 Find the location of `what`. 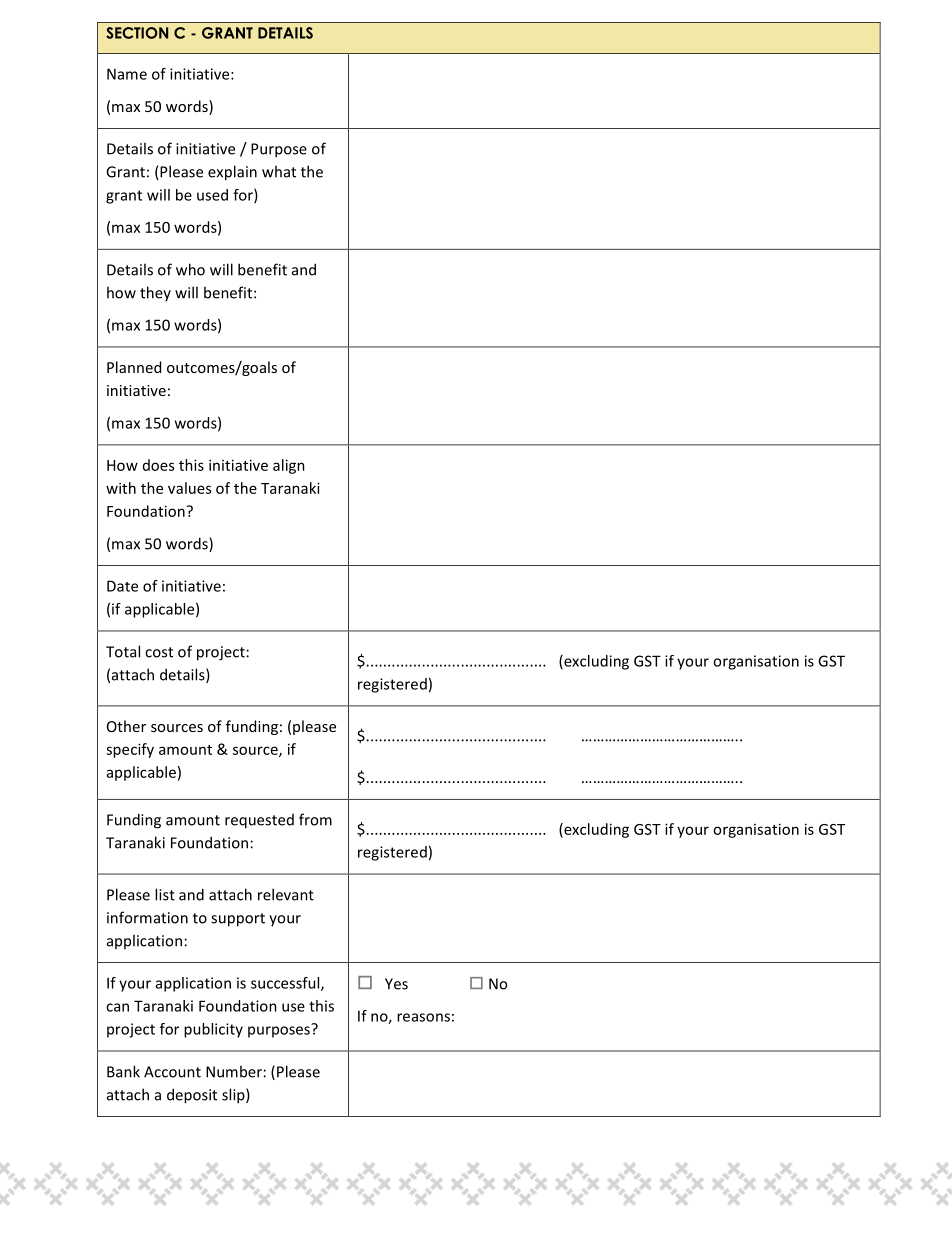

what is located at coordinates (279, 171).
